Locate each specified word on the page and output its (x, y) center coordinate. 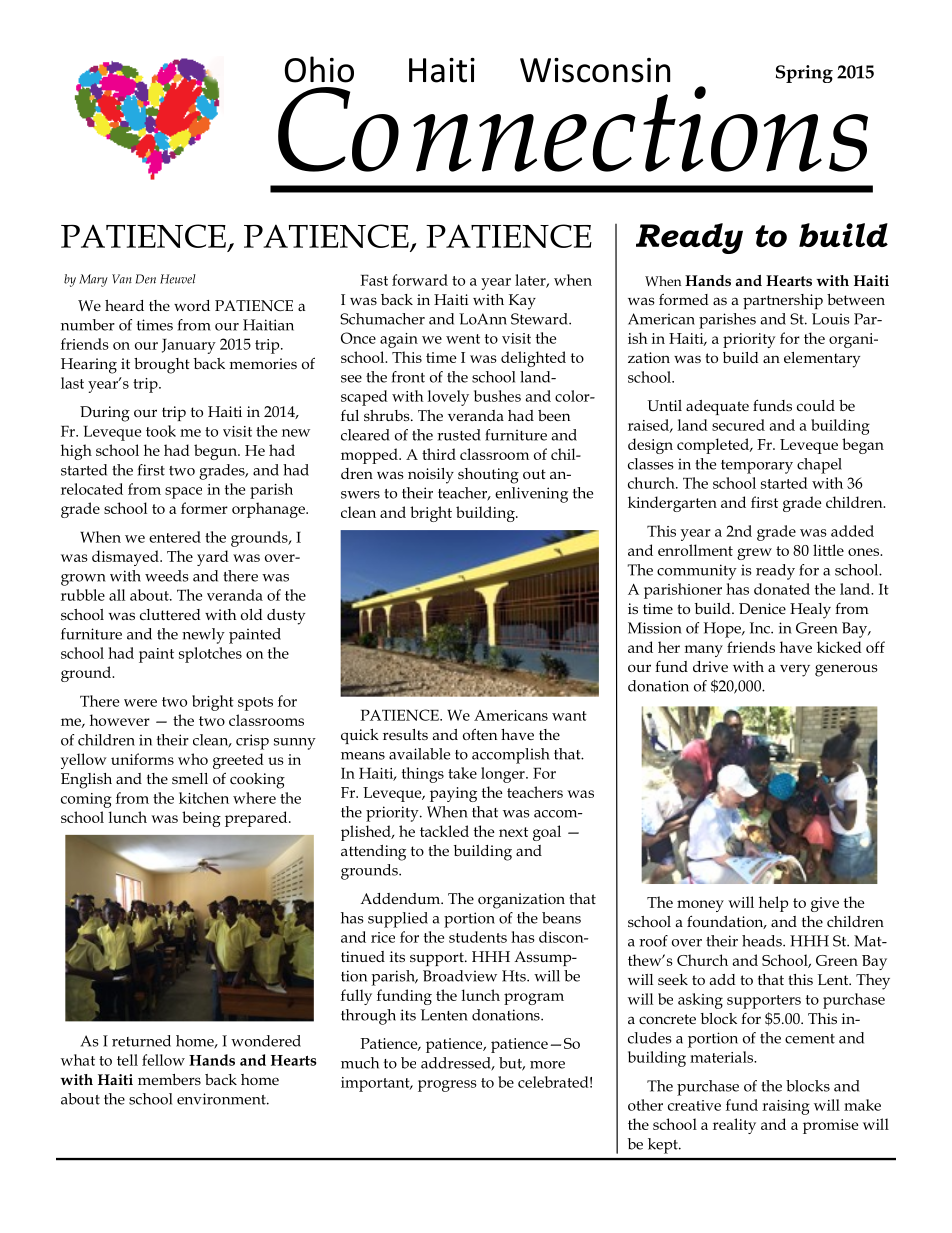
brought (162, 366)
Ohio (319, 69)
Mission (655, 628)
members (169, 1079)
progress (447, 1086)
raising (786, 1107)
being (201, 819)
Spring (804, 74)
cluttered (170, 614)
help (773, 904)
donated (782, 589)
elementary (822, 360)
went (463, 339)
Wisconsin (595, 70)
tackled (444, 831)
